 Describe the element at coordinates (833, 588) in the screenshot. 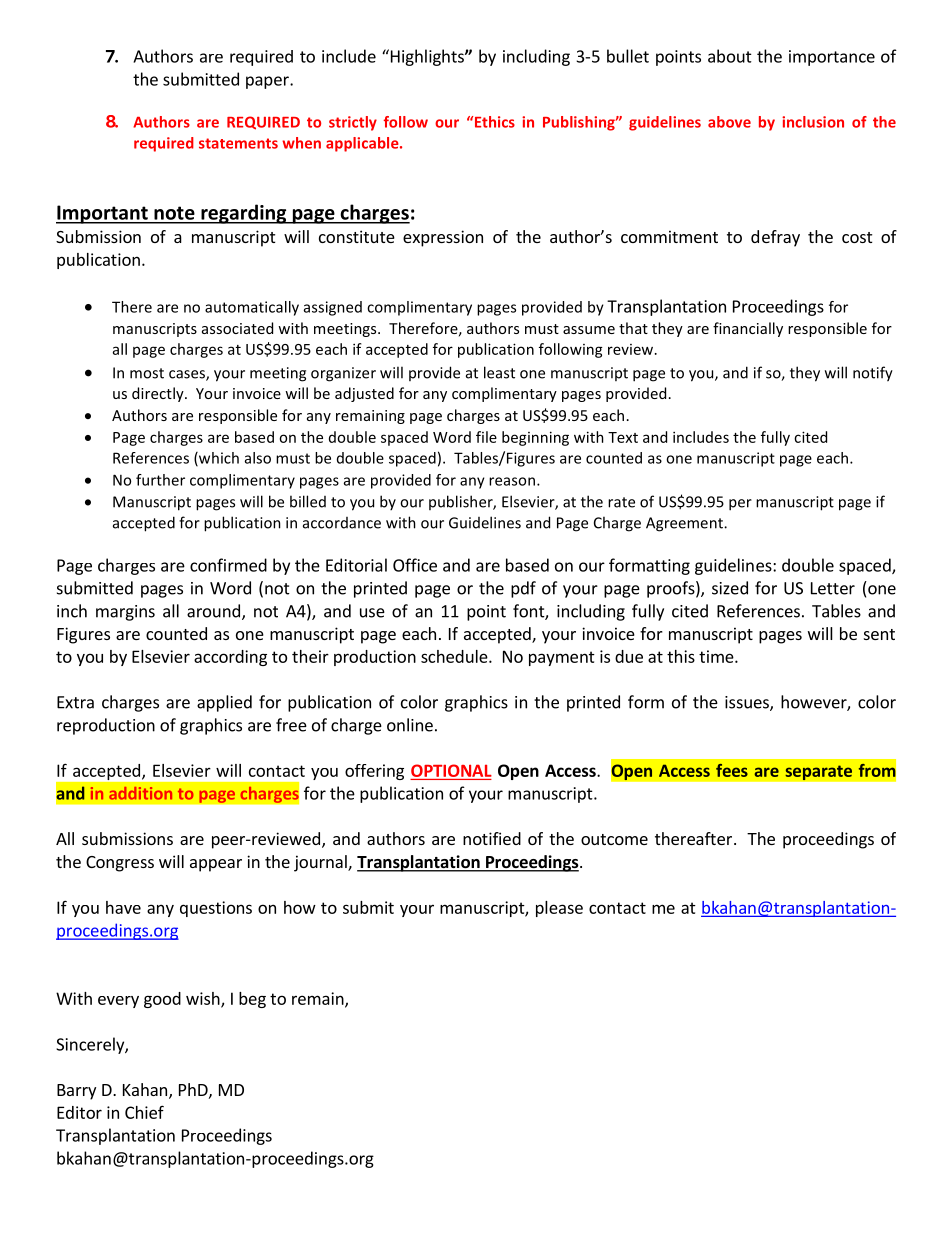

I see `Letter` at that location.
